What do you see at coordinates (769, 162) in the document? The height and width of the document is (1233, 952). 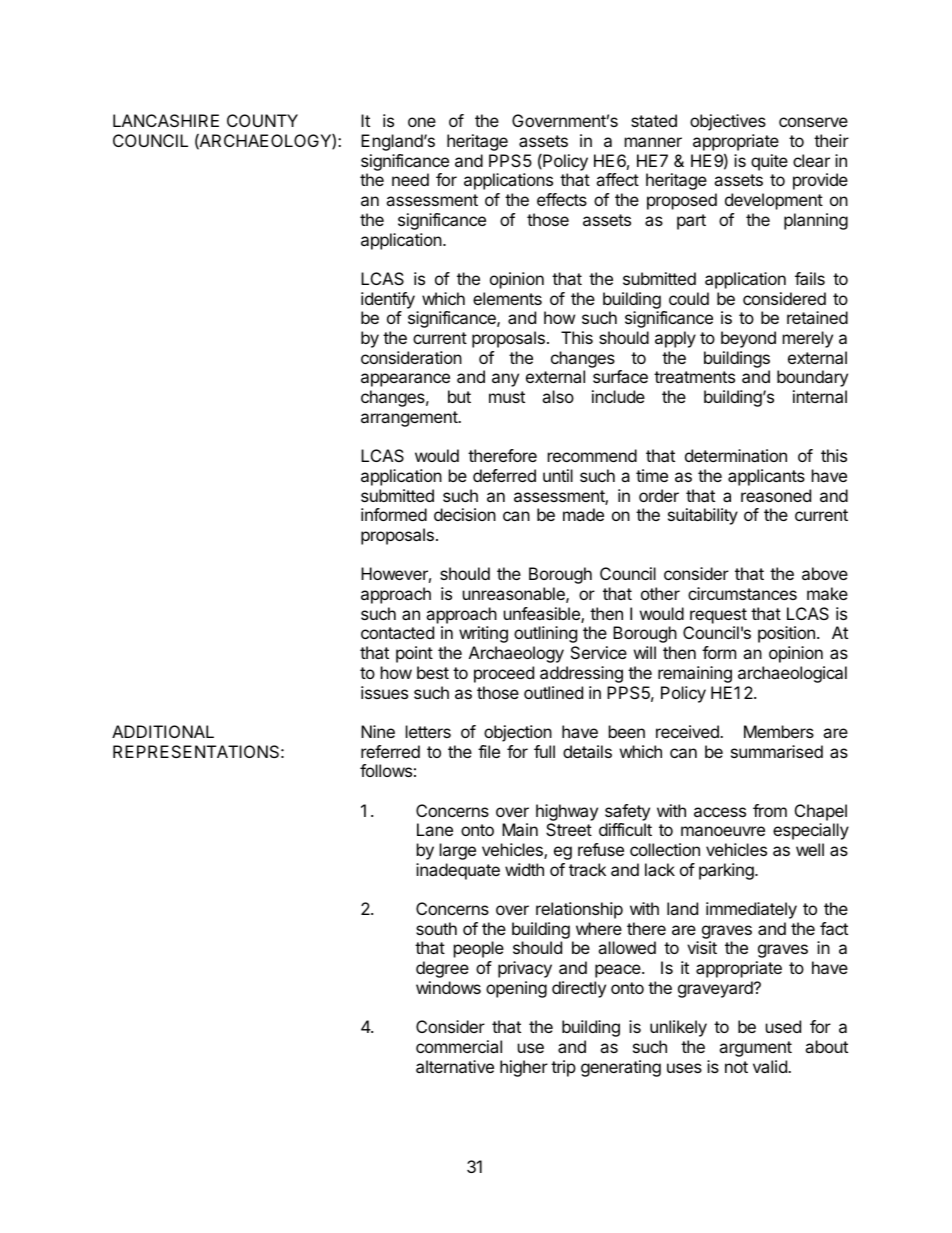 I see `quite` at bounding box center [769, 162].
